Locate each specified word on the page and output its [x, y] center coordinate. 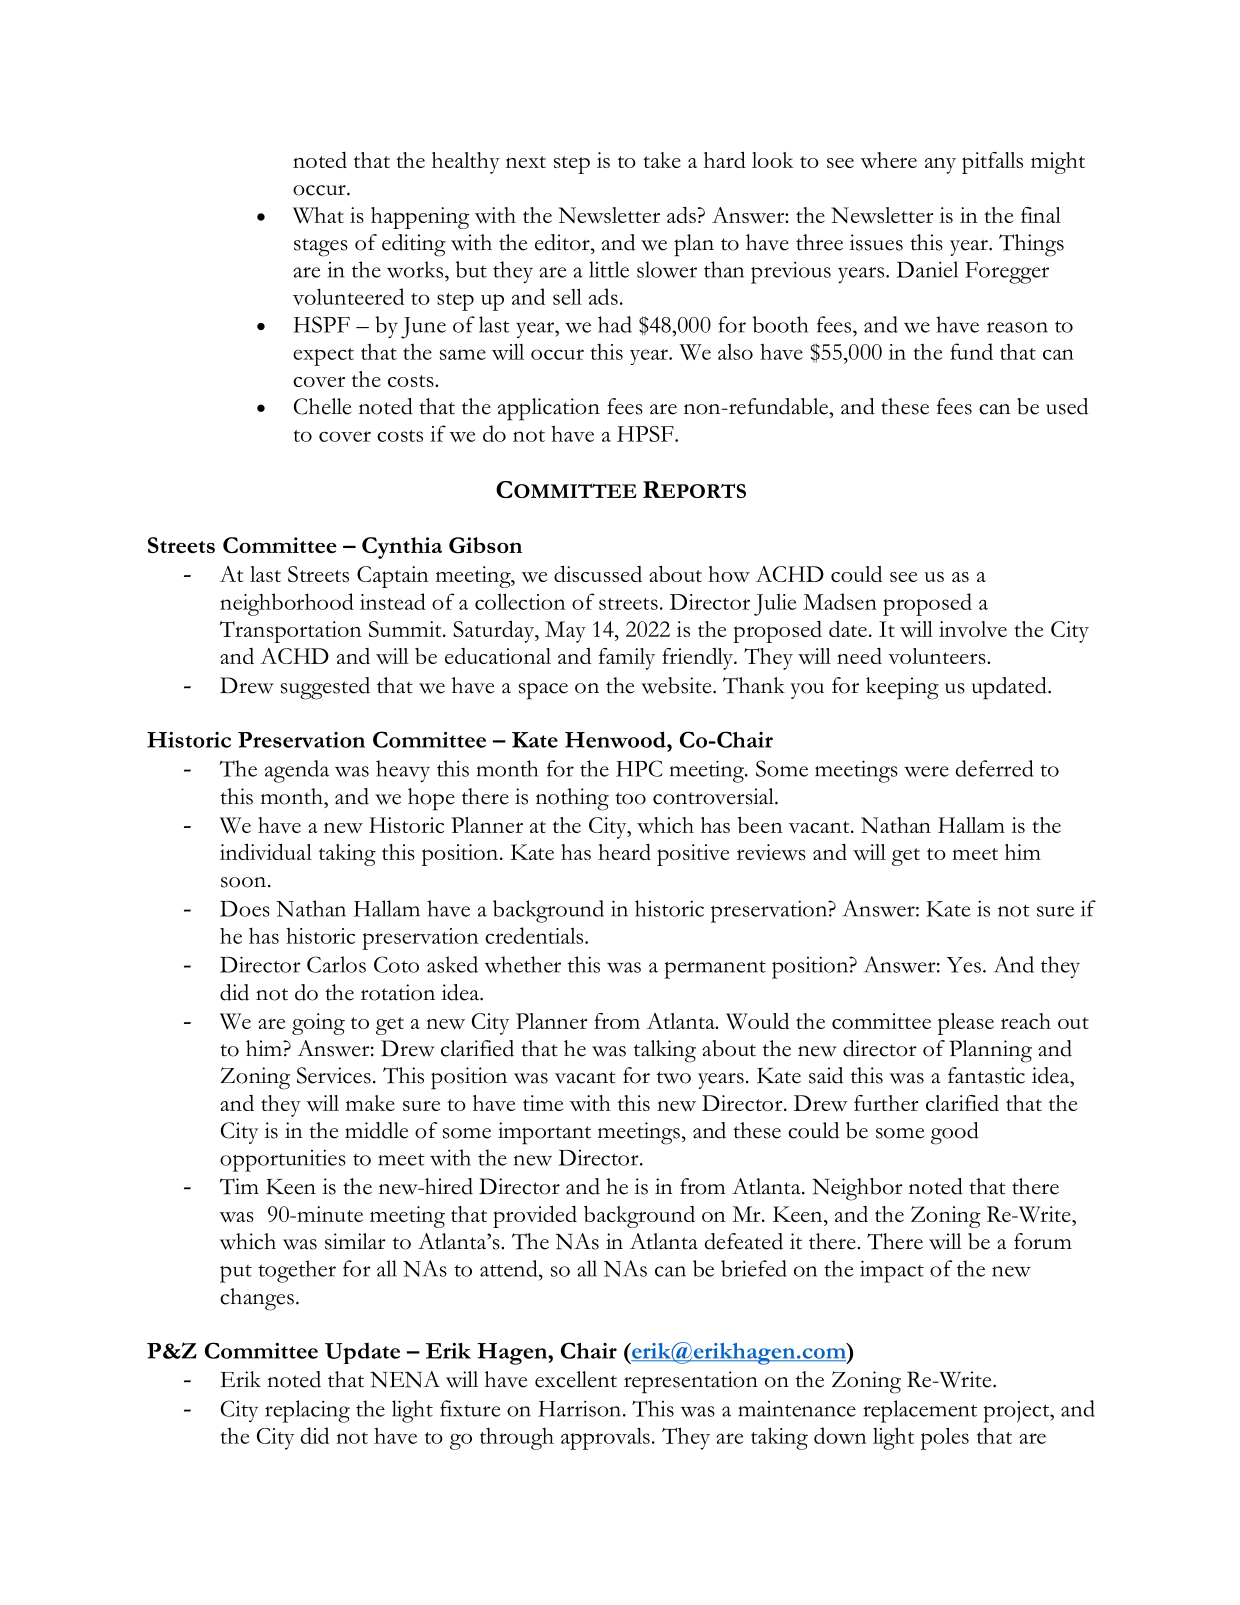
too [630, 798]
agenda [297, 771]
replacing [307, 1411]
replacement [920, 1411]
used [1067, 406]
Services [334, 1075]
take [662, 160]
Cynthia [402, 548]
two [674, 1077]
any [940, 166]
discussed [598, 573]
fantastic [986, 1075]
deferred [994, 768]
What [318, 215]
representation [691, 1382]
